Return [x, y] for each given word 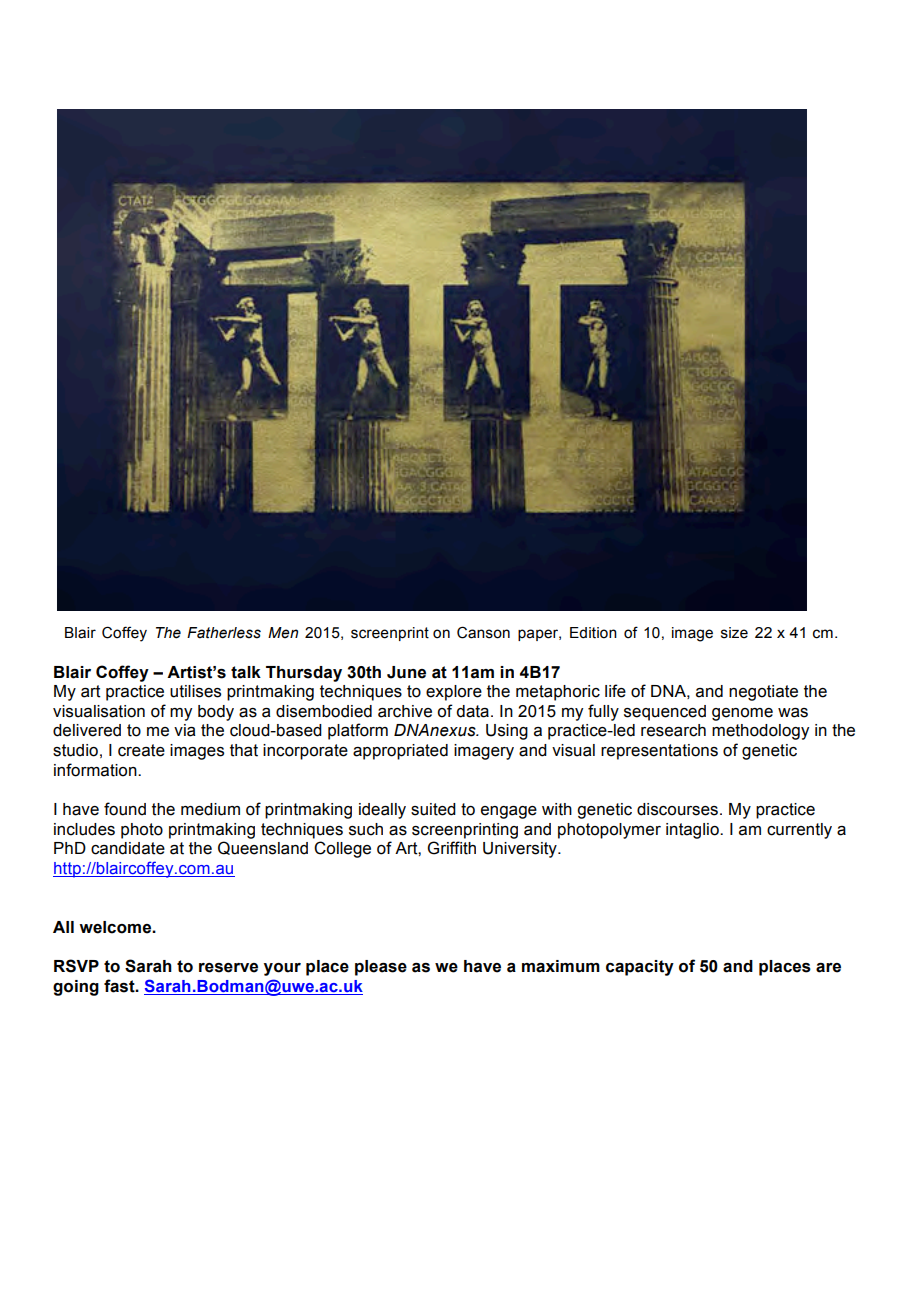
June [406, 672]
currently [799, 831]
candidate [128, 848]
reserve [228, 968]
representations [659, 752]
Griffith [451, 848]
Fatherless [224, 633]
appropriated [400, 752]
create [141, 750]
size [734, 633]
